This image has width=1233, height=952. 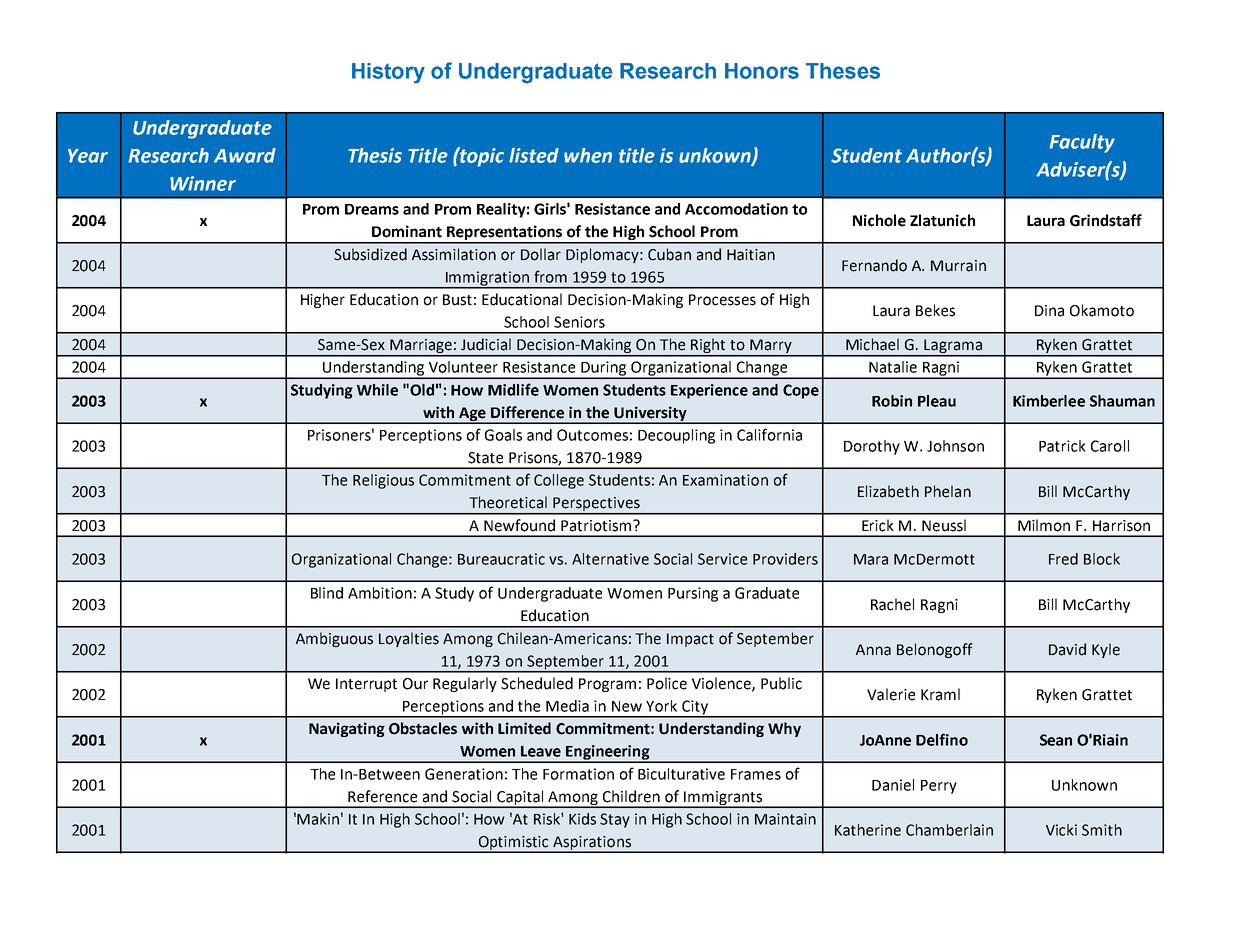 I want to click on Faculty, so click(x=1082, y=143).
